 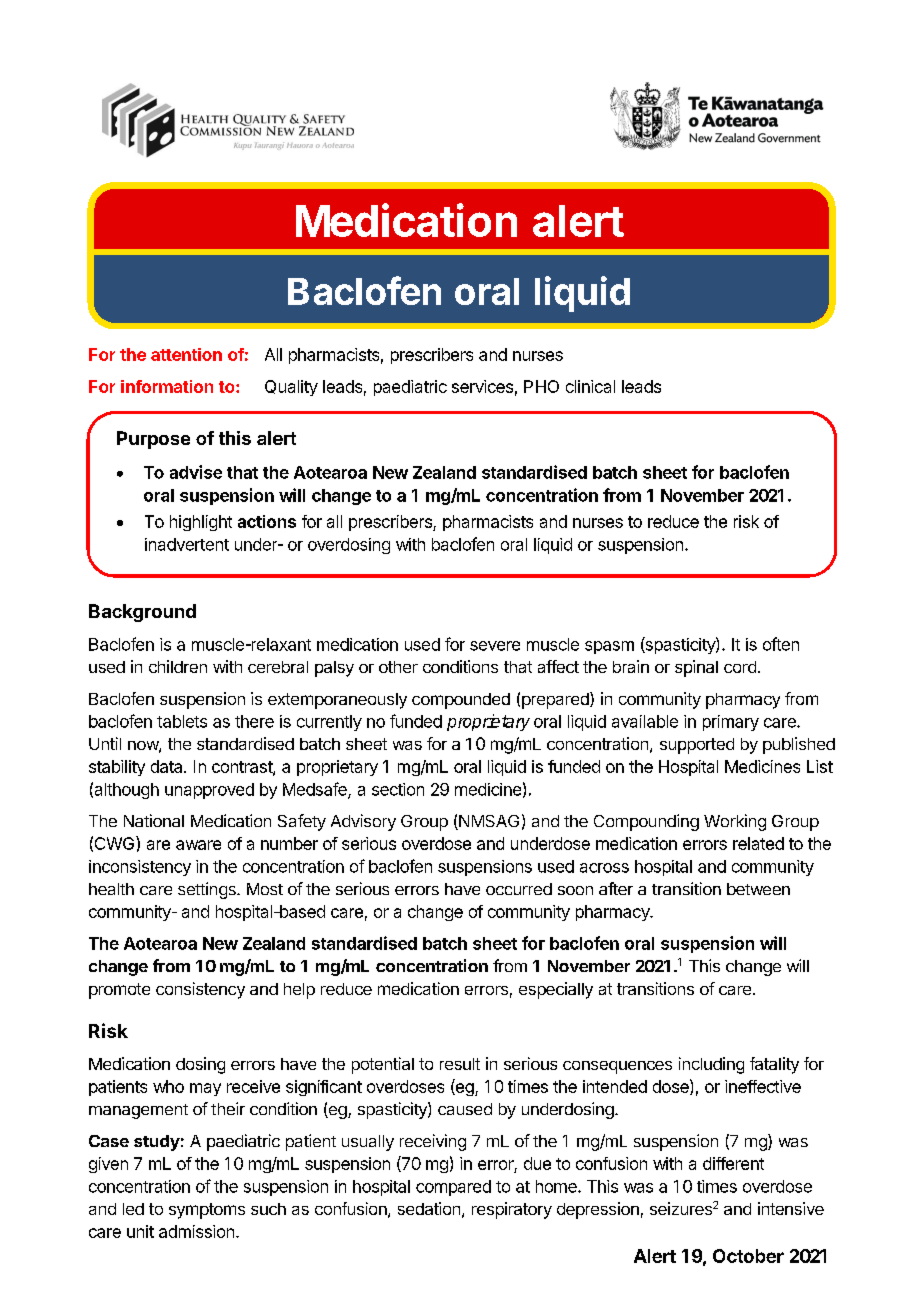 What do you see at coordinates (167, 386) in the screenshot?
I see `information` at bounding box center [167, 386].
